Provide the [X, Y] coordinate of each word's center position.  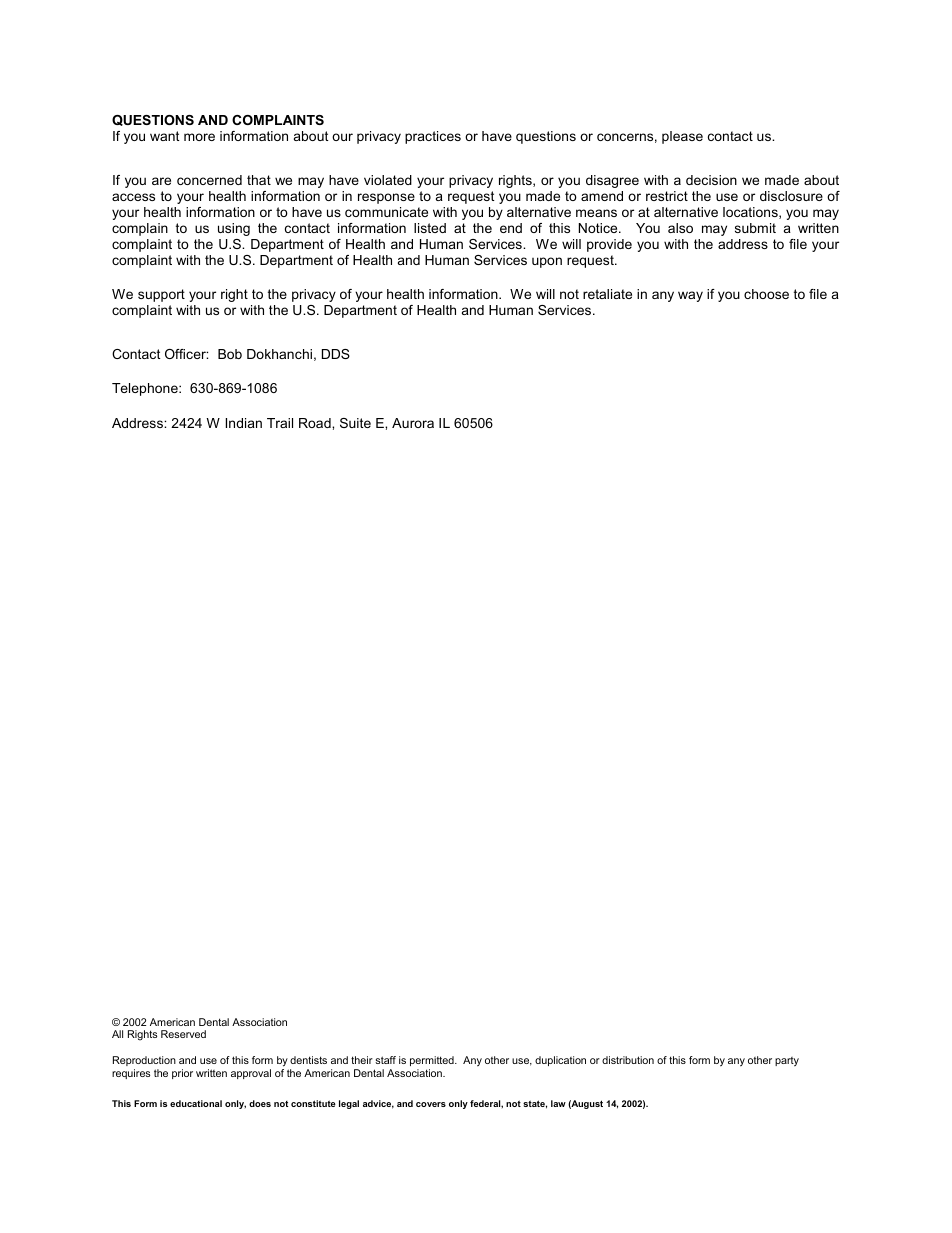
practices [433, 137]
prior [182, 1074]
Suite [355, 423]
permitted [433, 1061]
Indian [244, 423]
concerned [209, 180]
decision [711, 180]
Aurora [413, 423]
